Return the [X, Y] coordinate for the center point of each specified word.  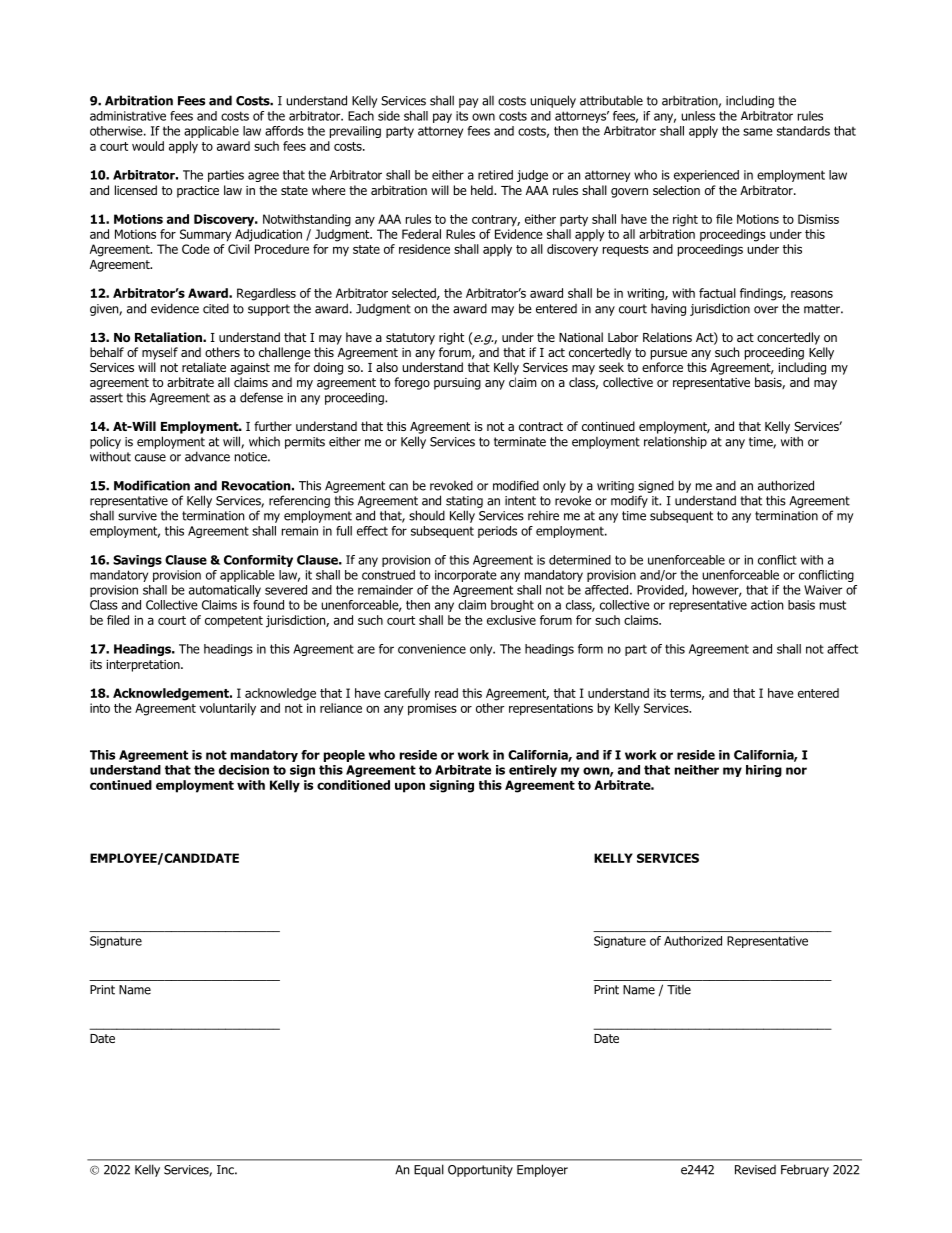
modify [629, 501]
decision [244, 770]
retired [495, 175]
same [758, 132]
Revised [755, 1170]
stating [464, 502]
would [148, 146]
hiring [764, 771]
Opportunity [480, 1171]
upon [410, 787]
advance [207, 456]
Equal [429, 1170]
